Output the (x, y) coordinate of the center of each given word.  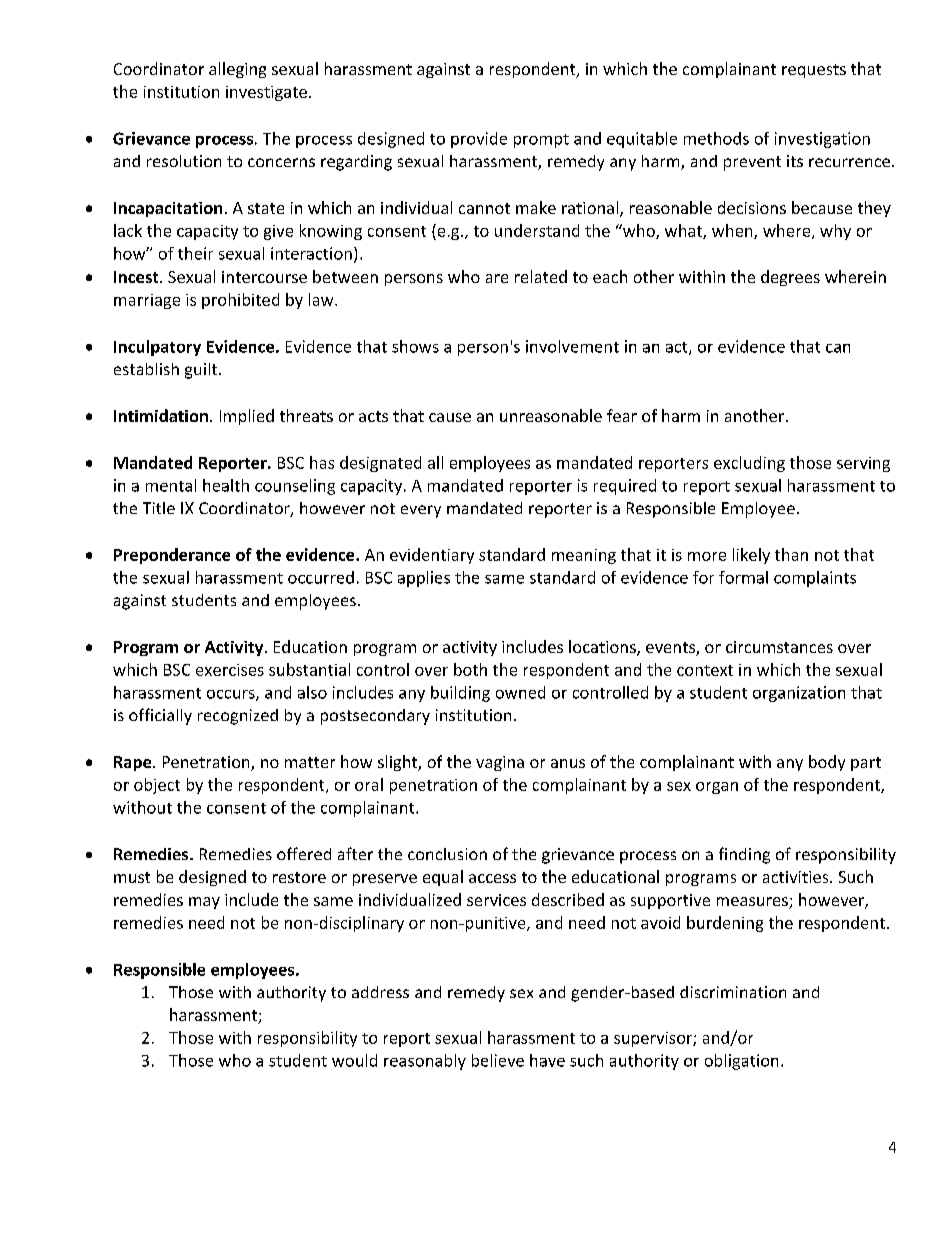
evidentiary (432, 556)
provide (479, 140)
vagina (500, 763)
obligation (741, 1062)
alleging (237, 70)
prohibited (240, 301)
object (157, 786)
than (791, 554)
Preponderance (172, 556)
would (354, 1060)
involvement (572, 346)
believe (498, 1060)
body (827, 763)
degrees (790, 278)
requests (814, 71)
